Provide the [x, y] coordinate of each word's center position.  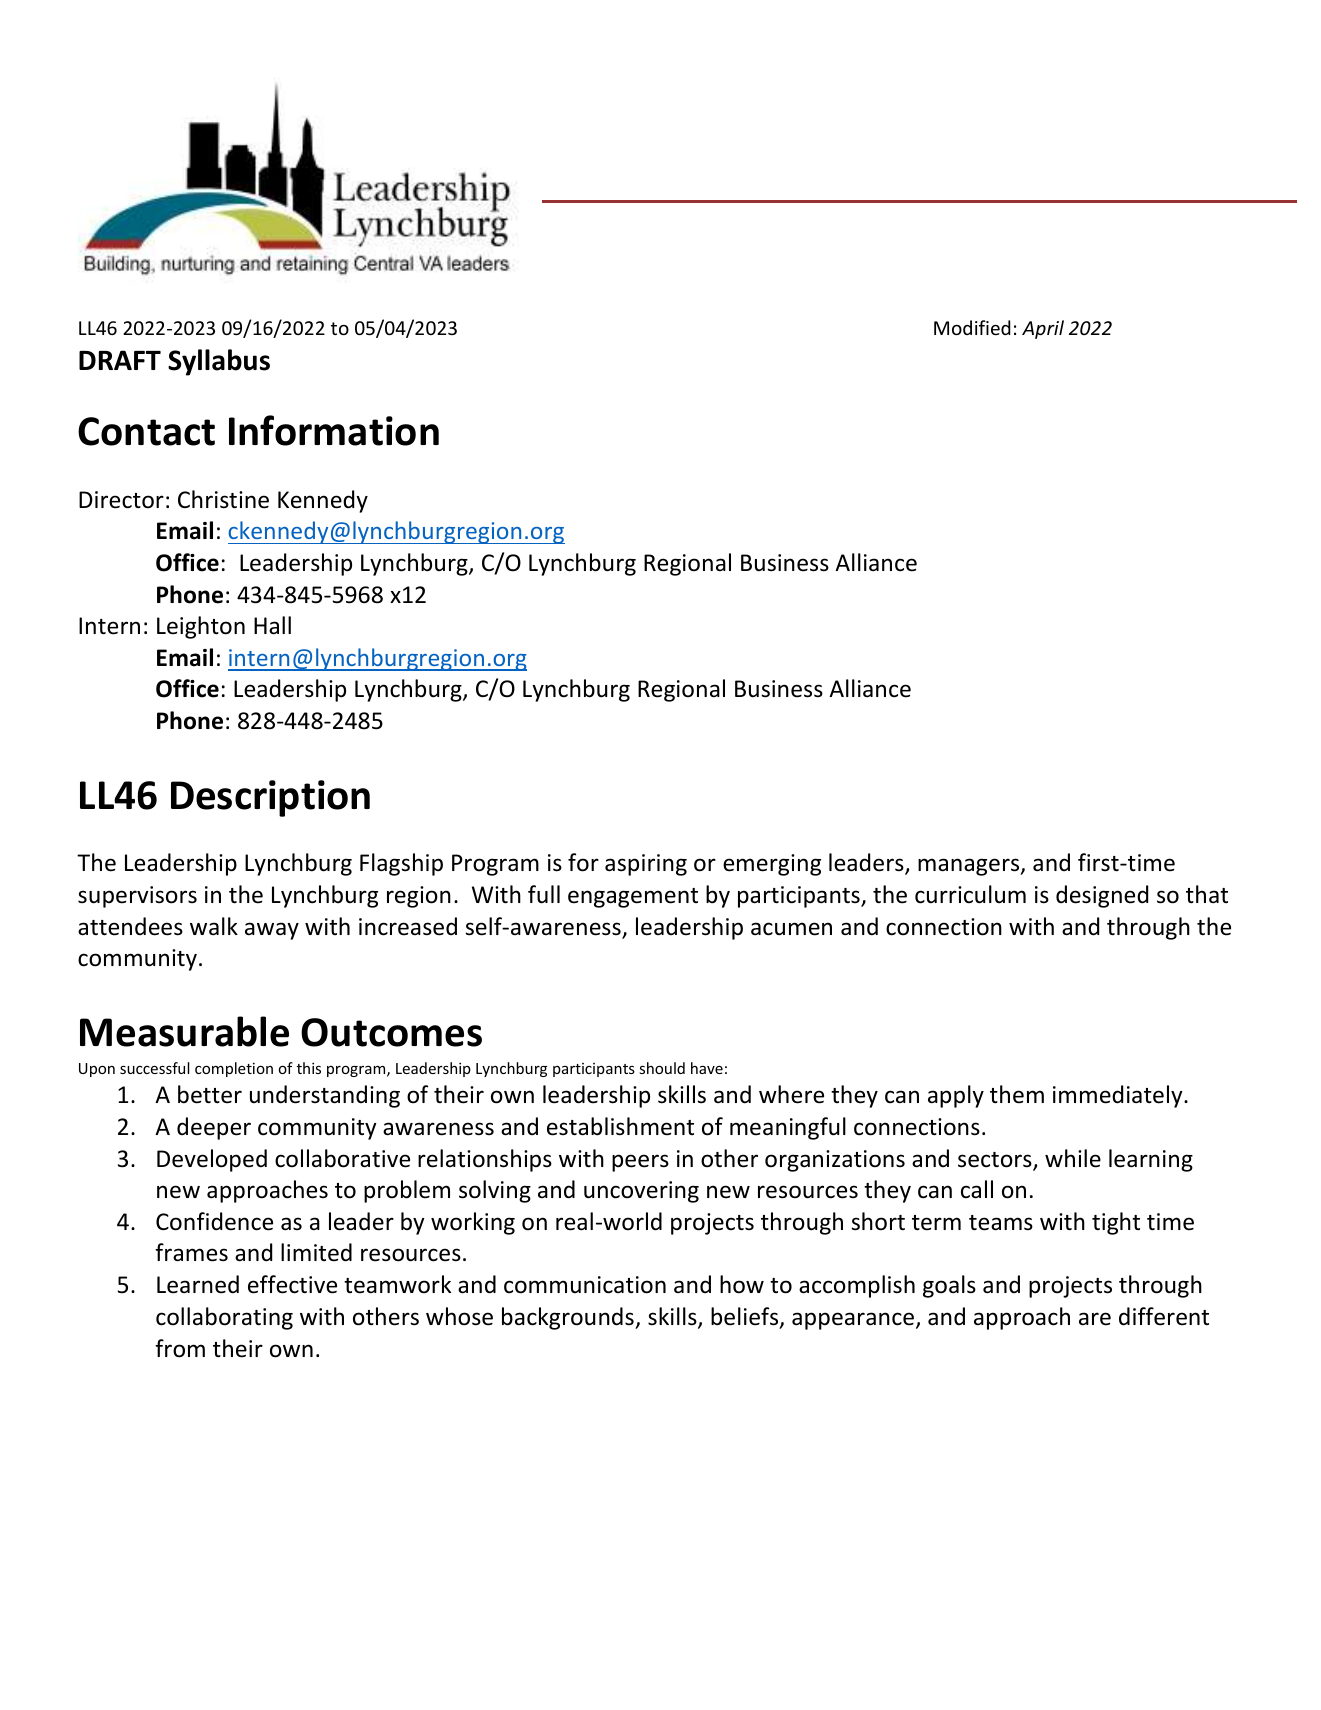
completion [234, 1069]
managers [970, 867]
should [662, 1068]
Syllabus [219, 362]
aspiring [646, 865]
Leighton [201, 627]
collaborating [224, 1318]
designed [1102, 896]
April [1043, 329]
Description [270, 798]
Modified [972, 327]
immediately [1119, 1096]
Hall [272, 625]
